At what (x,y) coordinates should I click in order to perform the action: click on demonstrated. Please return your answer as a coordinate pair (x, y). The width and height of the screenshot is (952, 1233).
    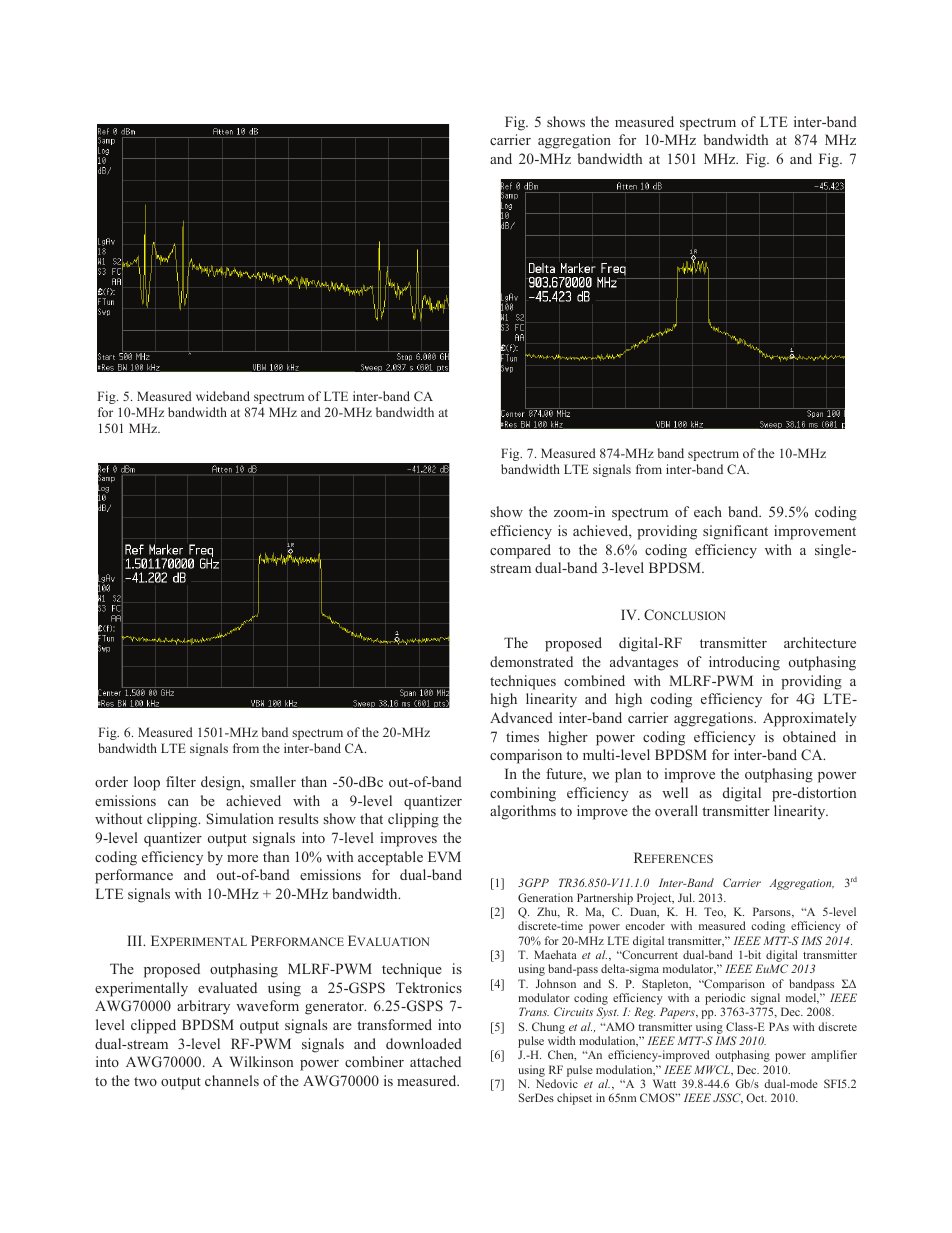
    Looking at the image, I should click on (531, 661).
